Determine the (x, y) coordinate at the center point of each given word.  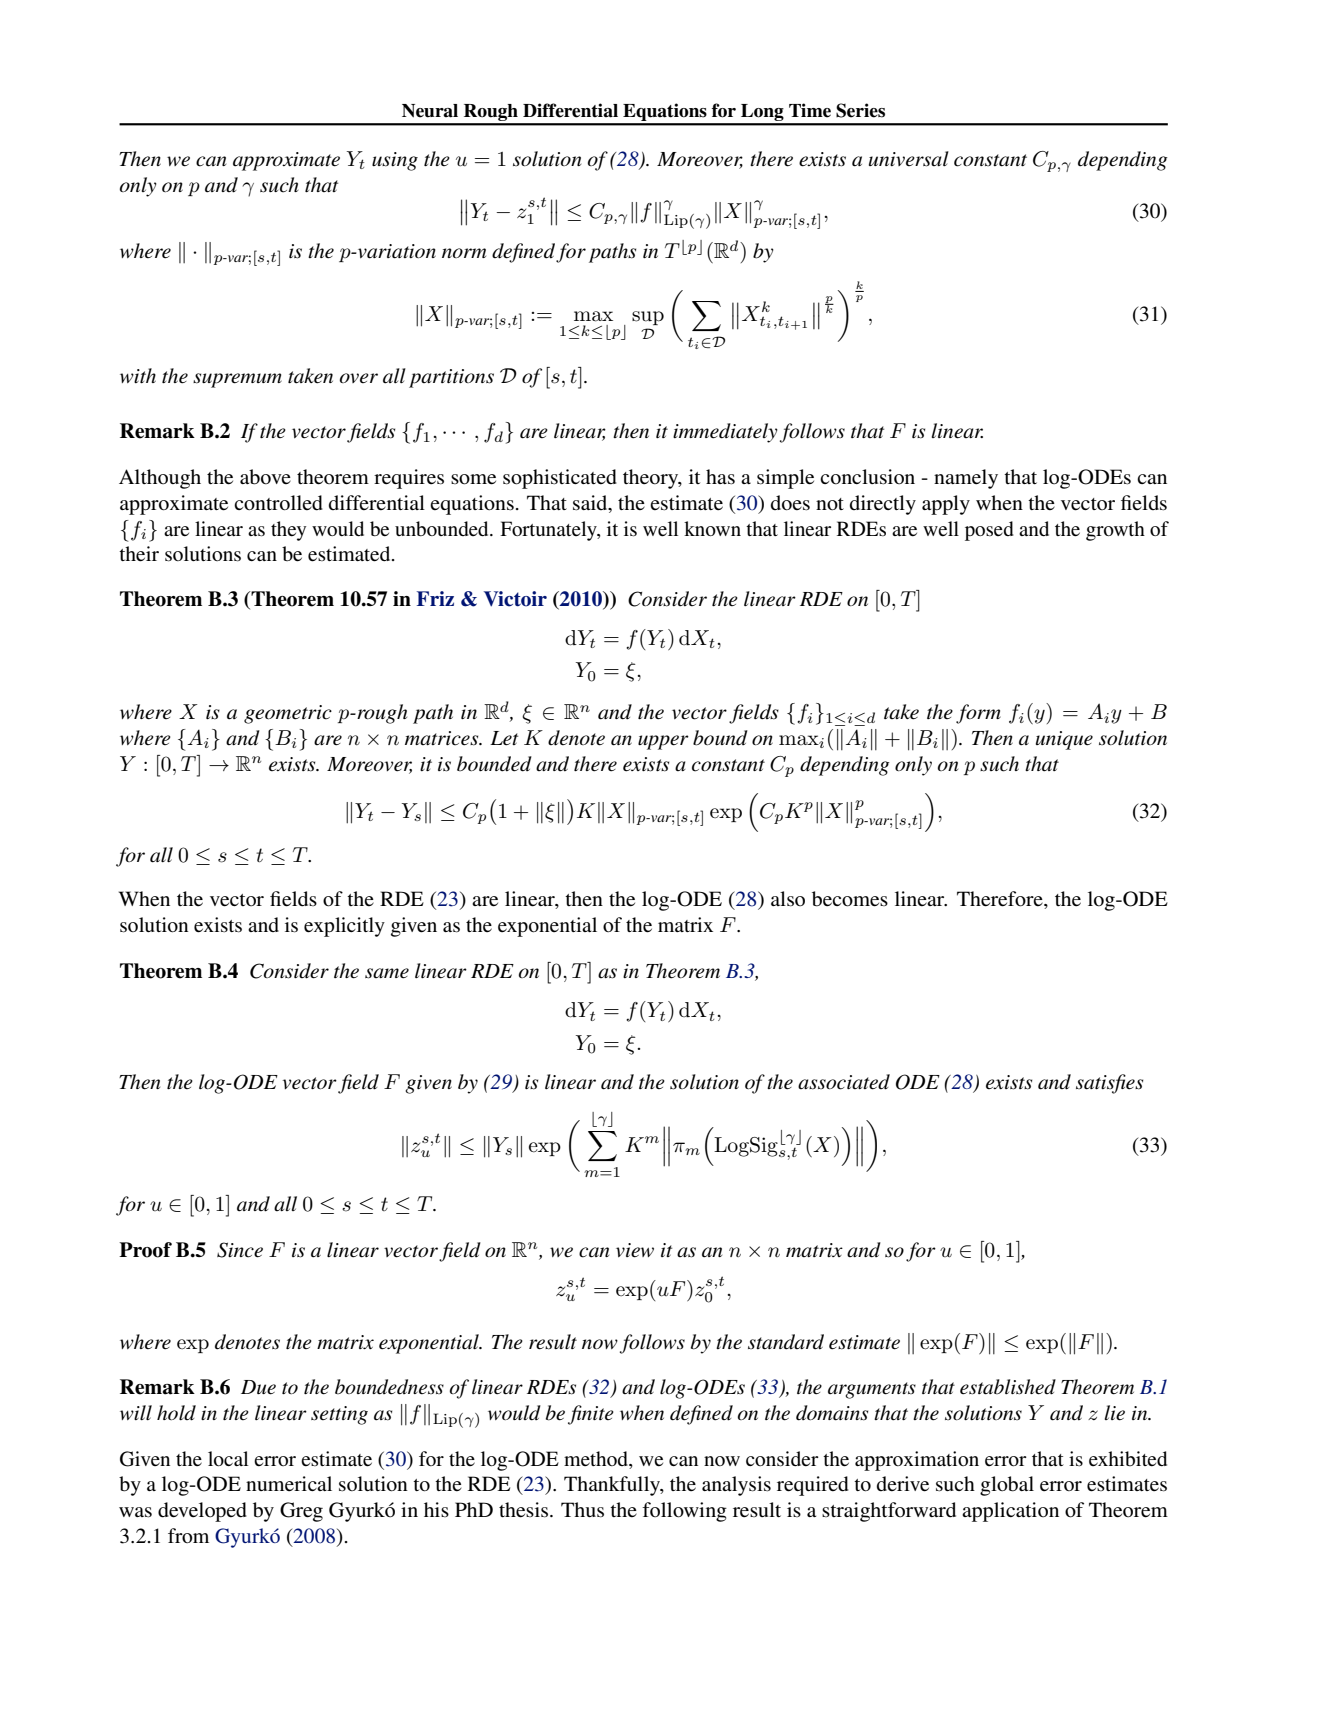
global (1007, 1486)
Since (240, 1250)
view (635, 1250)
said (591, 503)
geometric (288, 714)
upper (663, 742)
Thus (582, 1510)
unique (1064, 740)
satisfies (1109, 1084)
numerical (289, 1483)
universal (909, 159)
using (395, 161)
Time (810, 110)
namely (966, 479)
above (265, 477)
